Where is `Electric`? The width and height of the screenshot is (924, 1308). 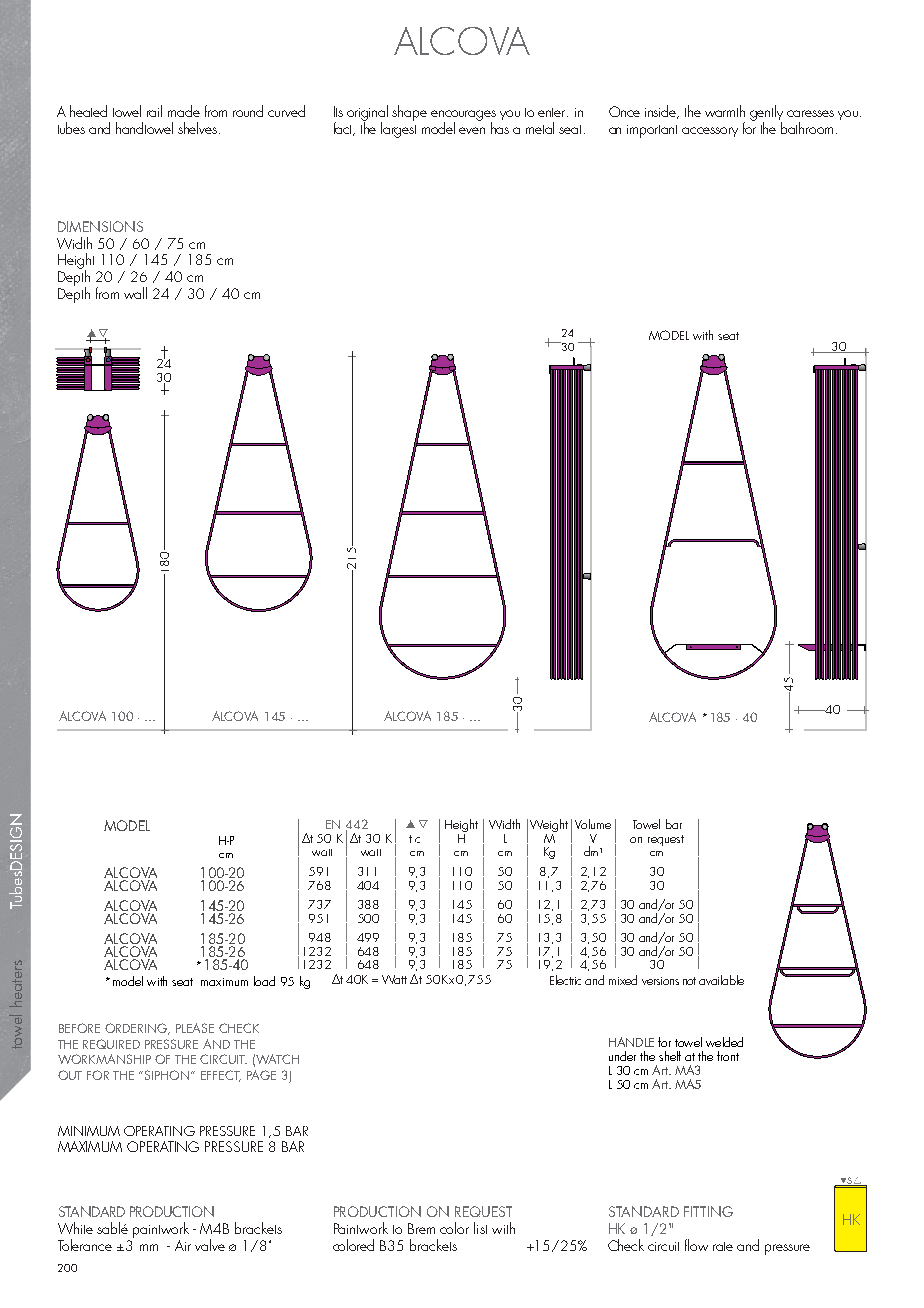 Electric is located at coordinates (565, 980).
